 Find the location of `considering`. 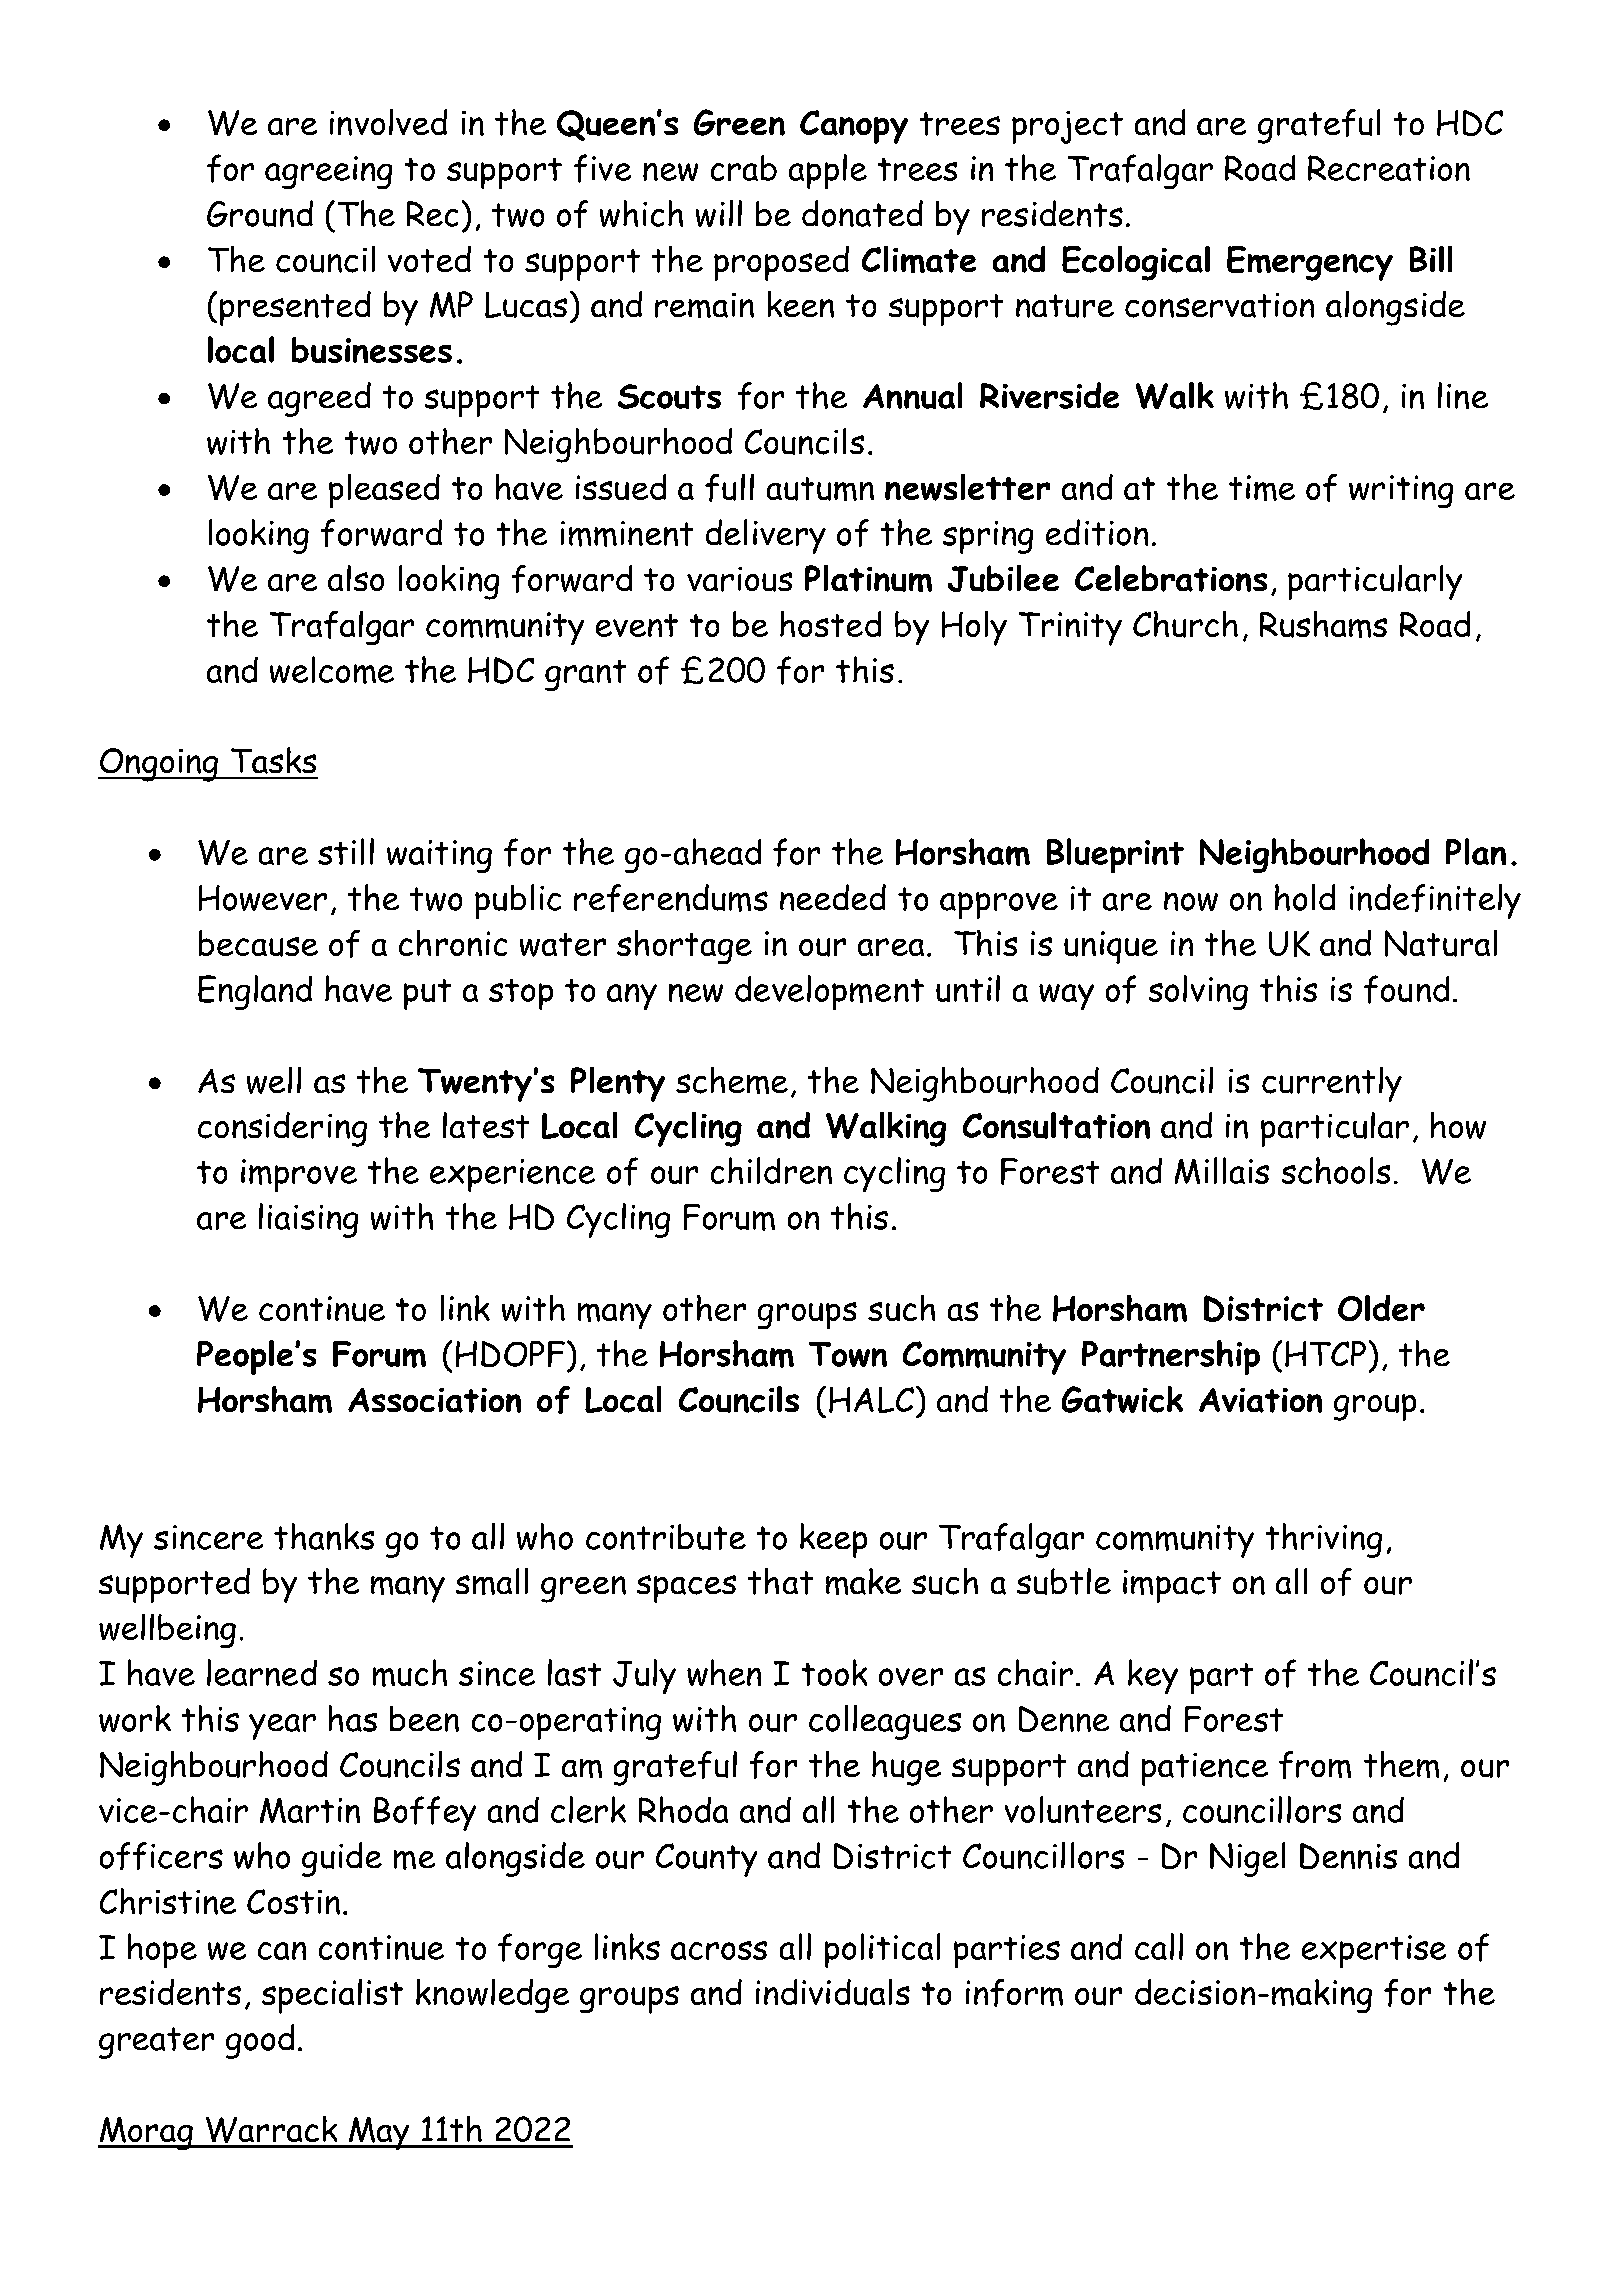

considering is located at coordinates (282, 1129).
